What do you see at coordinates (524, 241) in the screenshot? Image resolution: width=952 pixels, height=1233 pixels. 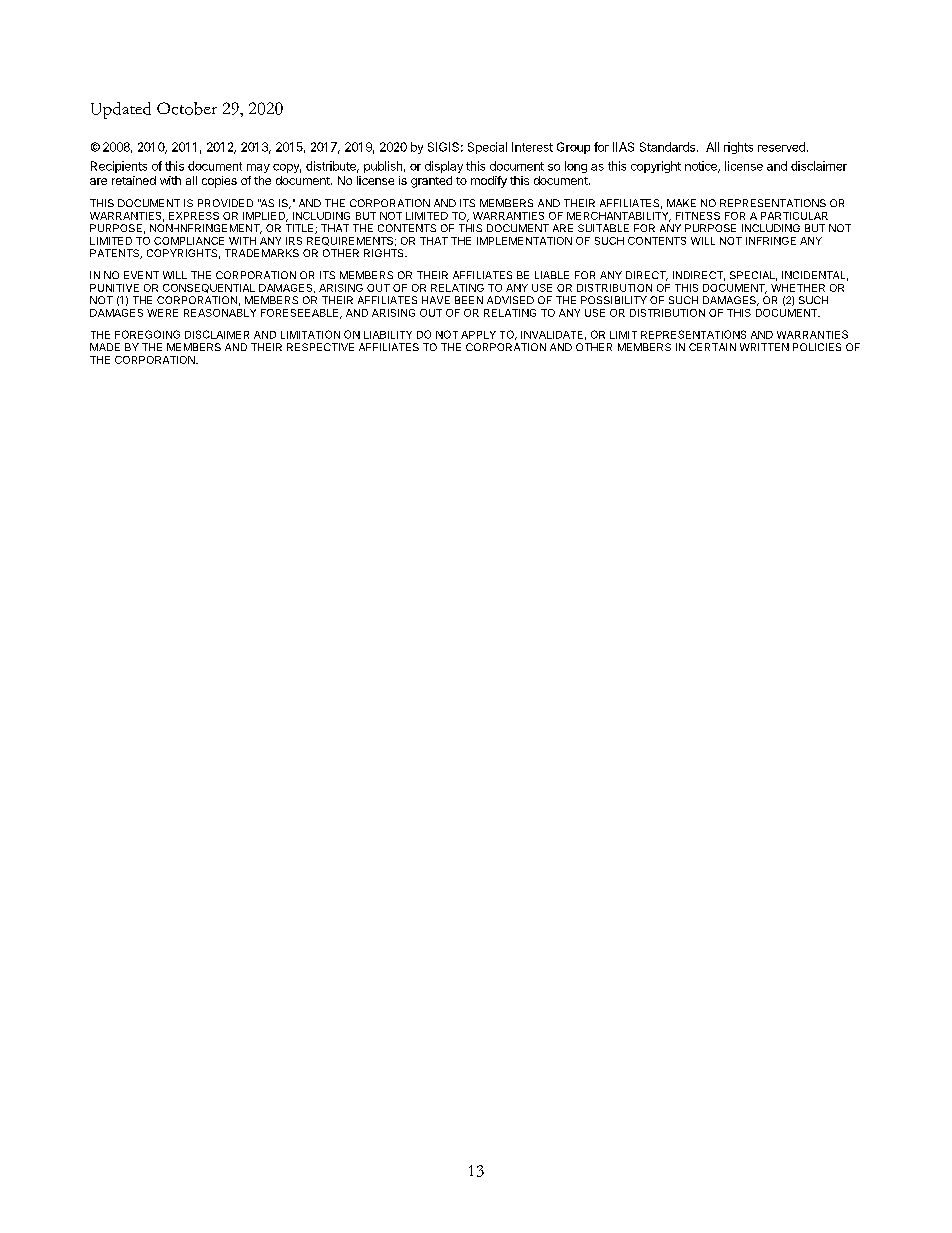 I see `IMPLEMENTATION` at bounding box center [524, 241].
